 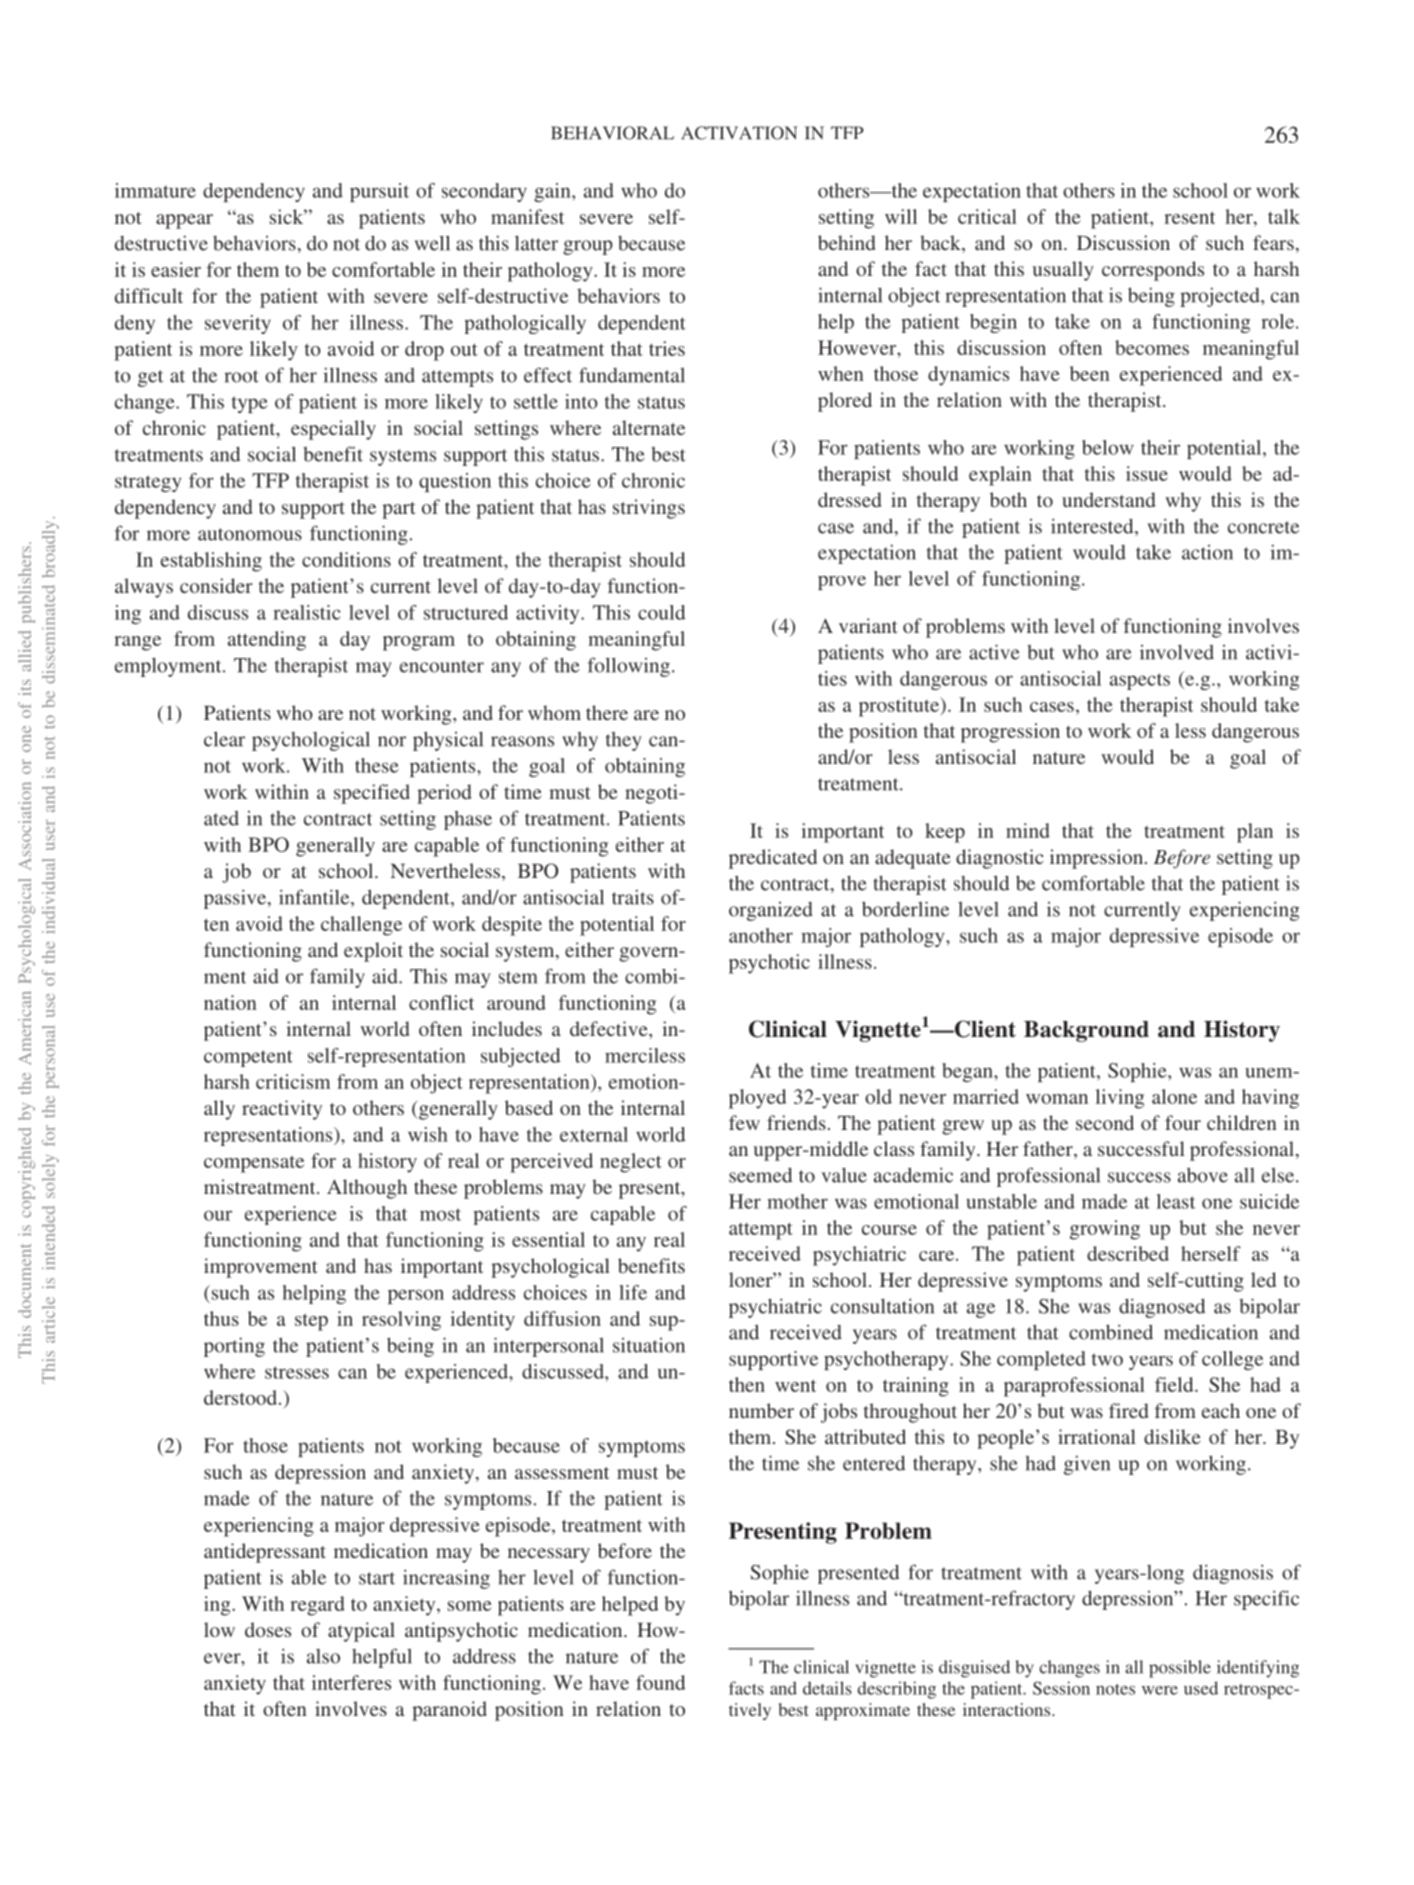 What do you see at coordinates (661, 1682) in the page?
I see `found` at bounding box center [661, 1682].
